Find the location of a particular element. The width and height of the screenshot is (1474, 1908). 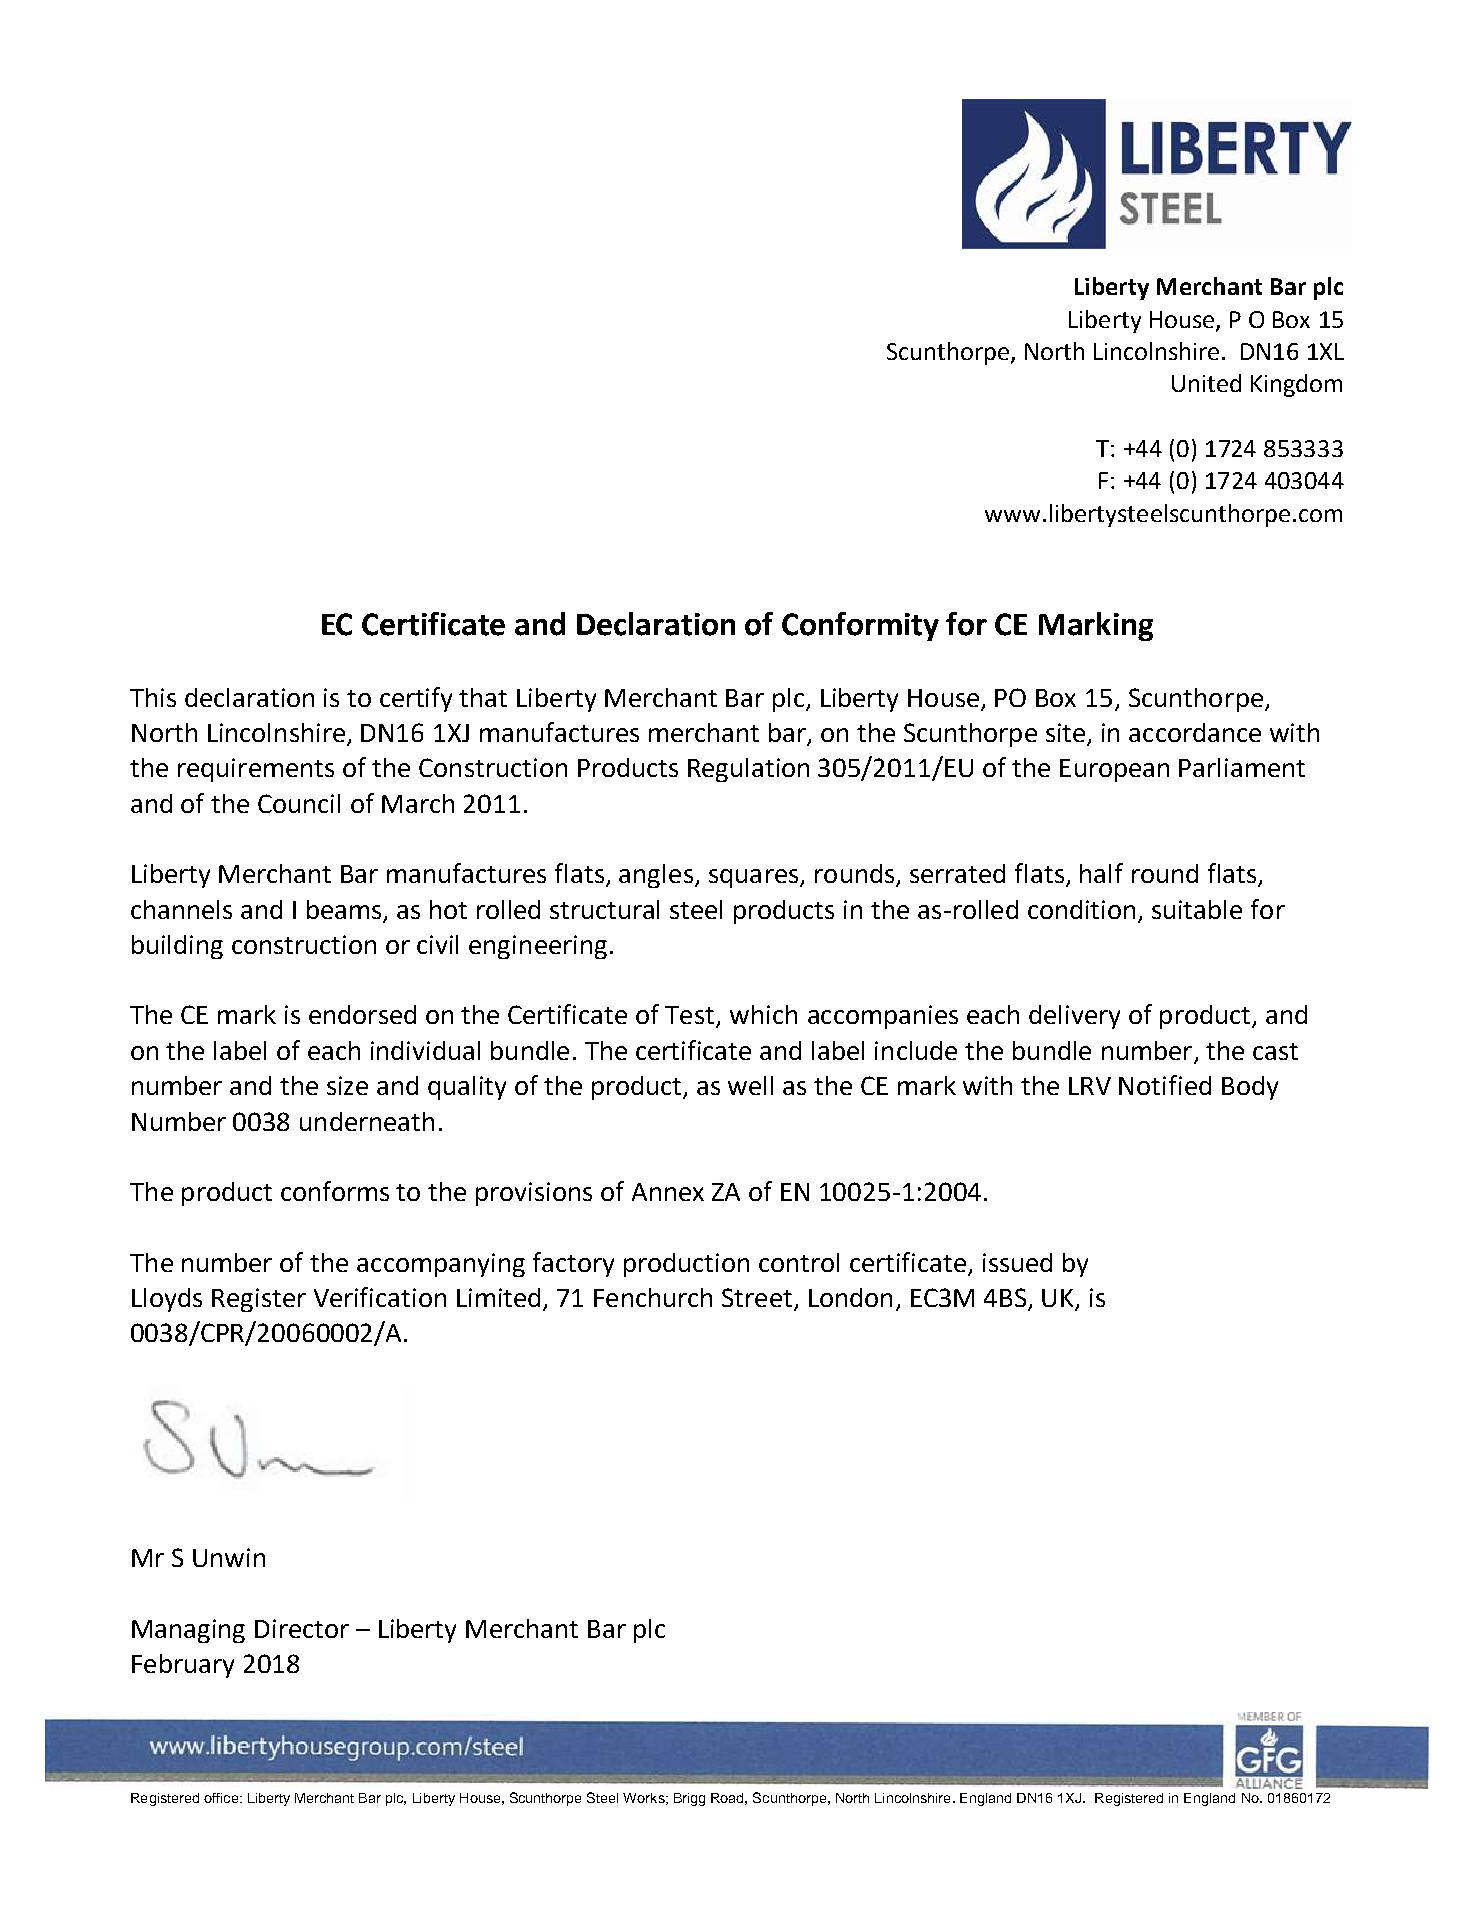

well is located at coordinates (750, 1085).
